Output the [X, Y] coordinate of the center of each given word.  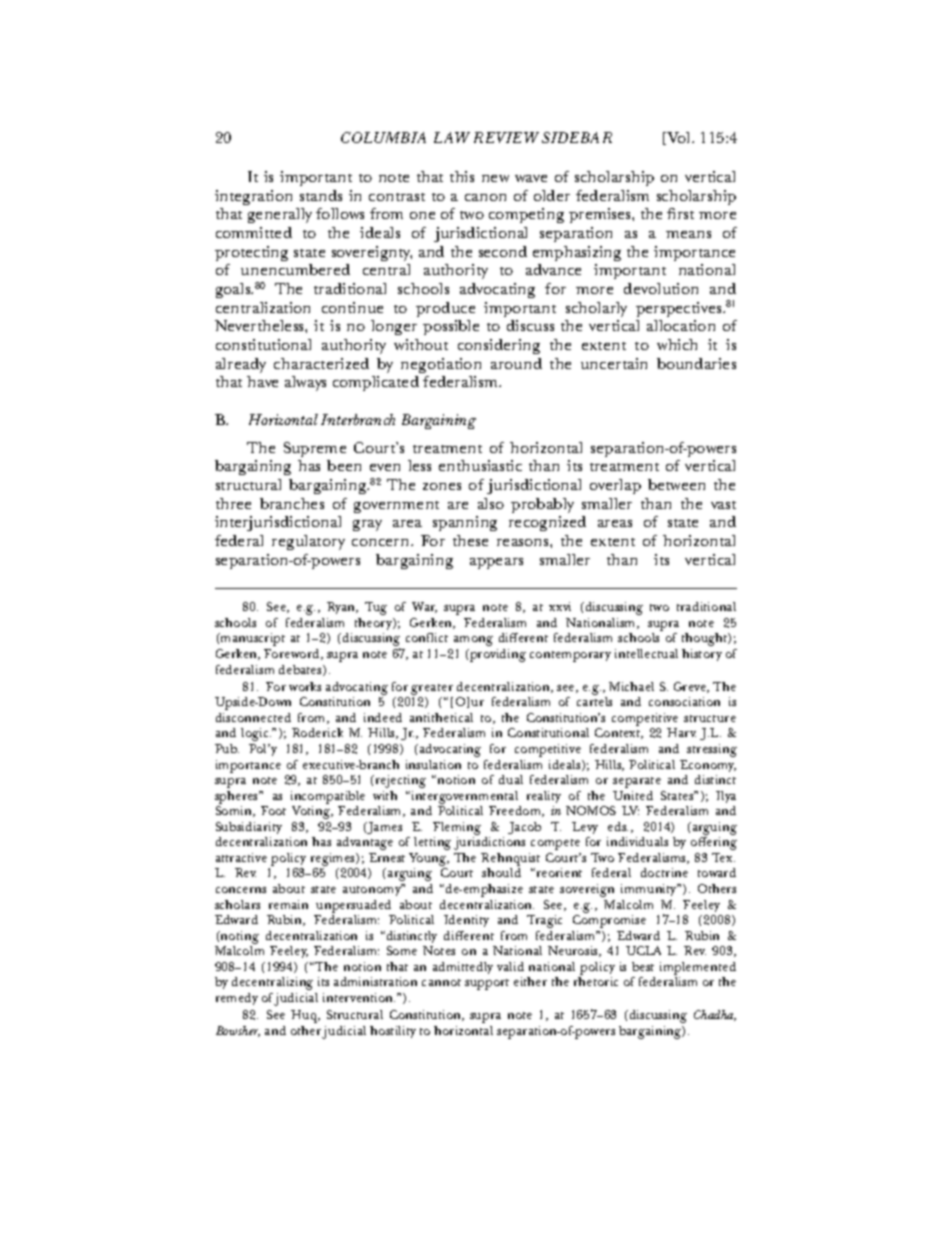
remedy [237, 999]
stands [321, 195]
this [462, 176]
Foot [273, 810]
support [487, 984]
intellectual [646, 653]
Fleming [457, 828]
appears [496, 563]
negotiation [441, 365]
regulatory [308, 542]
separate [637, 782]
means [688, 234]
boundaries [696, 363]
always [305, 383]
